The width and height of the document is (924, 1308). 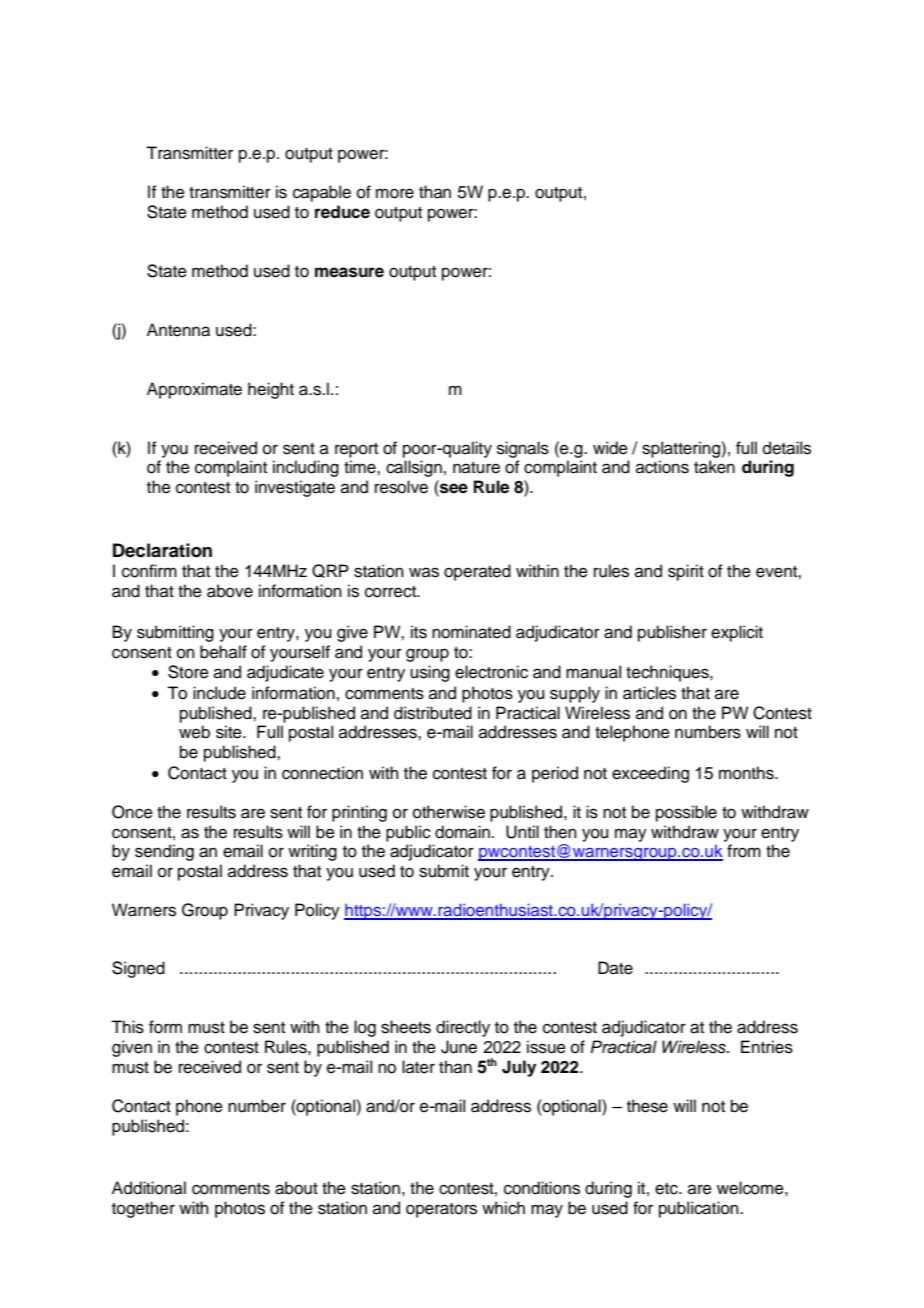 I want to click on more, so click(x=395, y=193).
